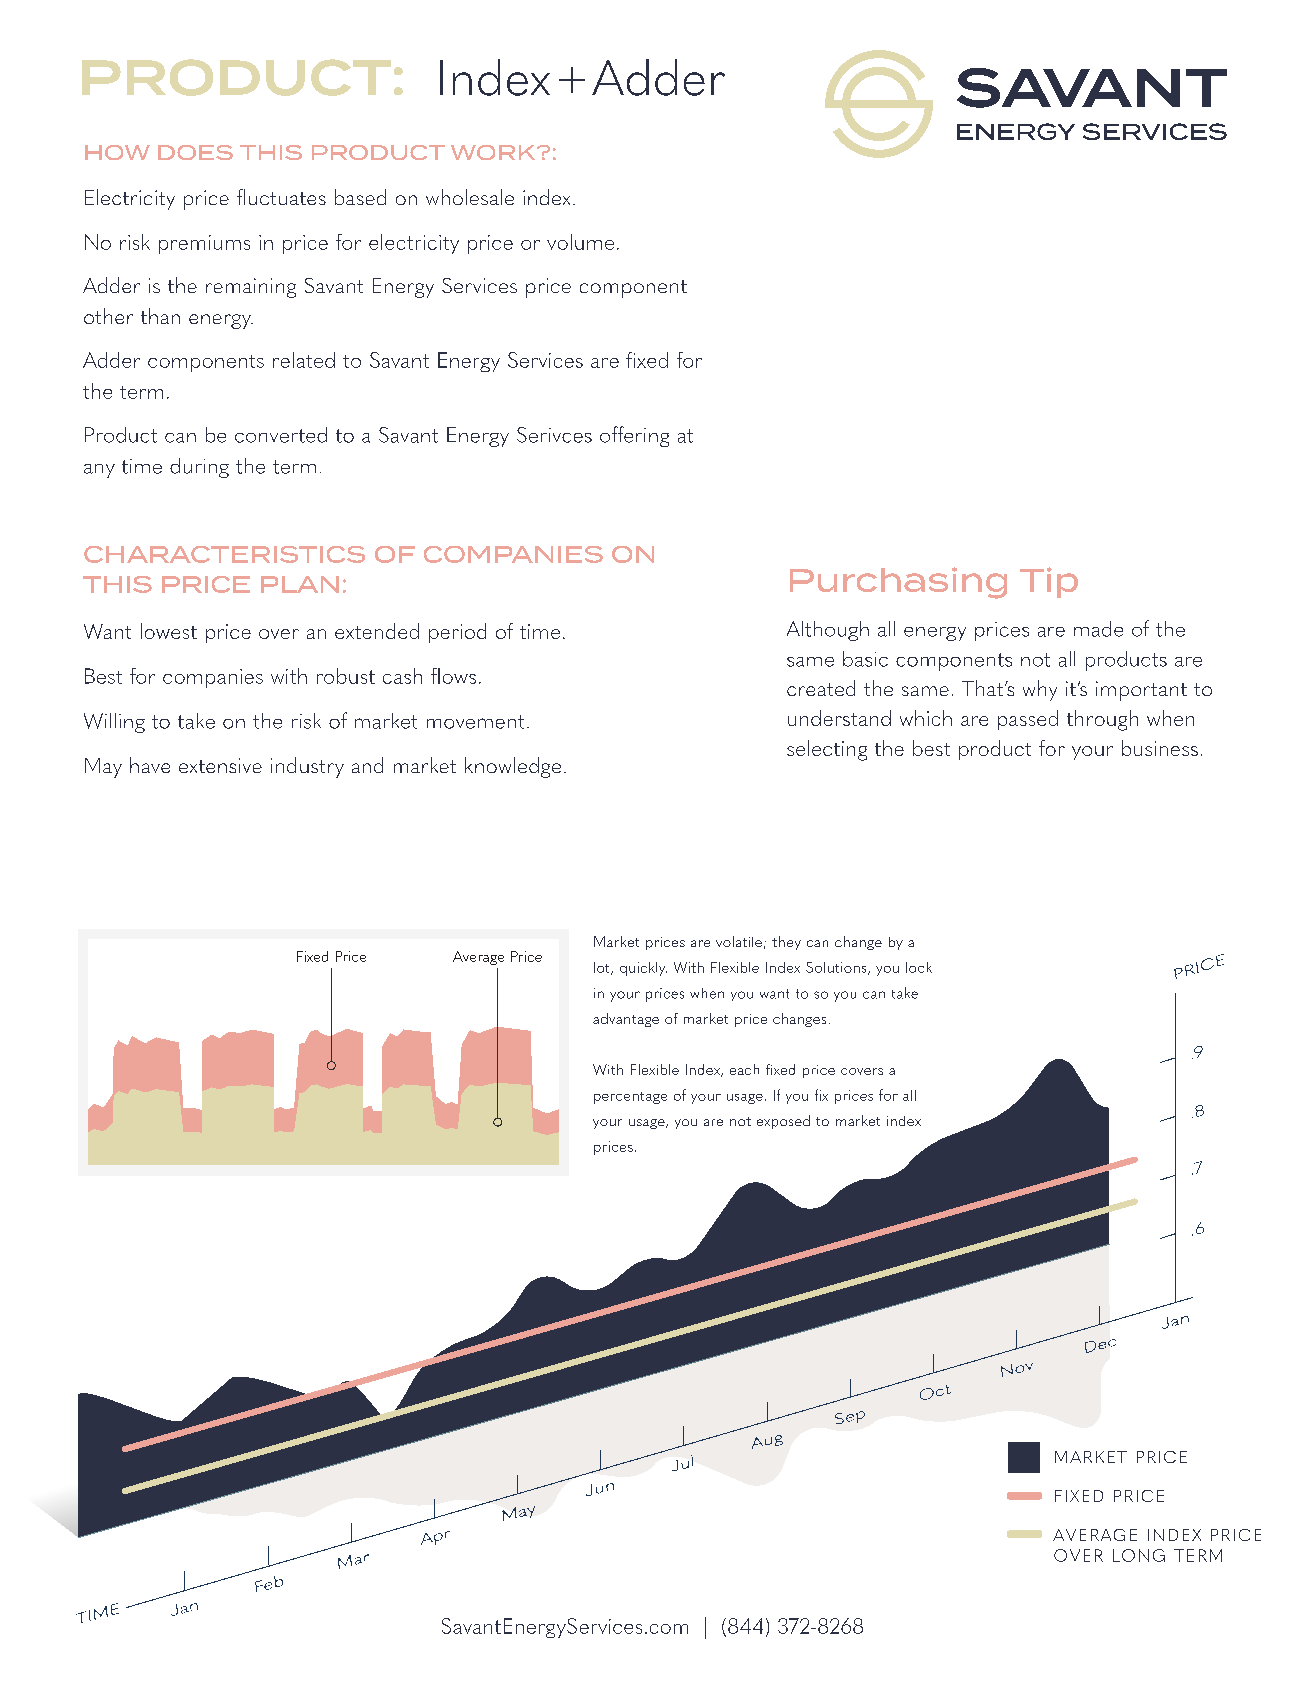  I want to click on offering, so click(634, 436).
